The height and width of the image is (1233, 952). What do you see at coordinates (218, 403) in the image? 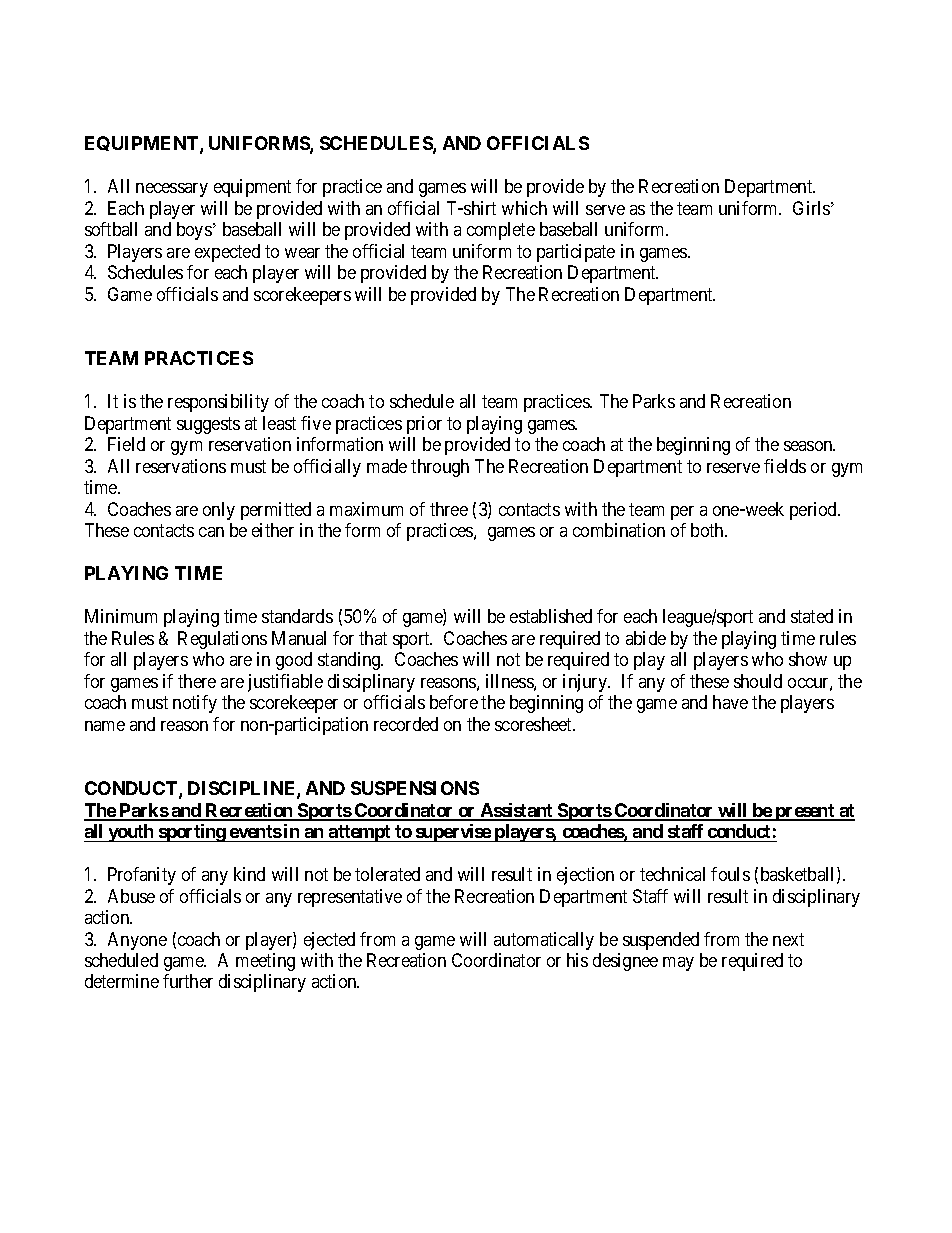
I see `responsibility` at bounding box center [218, 403].
